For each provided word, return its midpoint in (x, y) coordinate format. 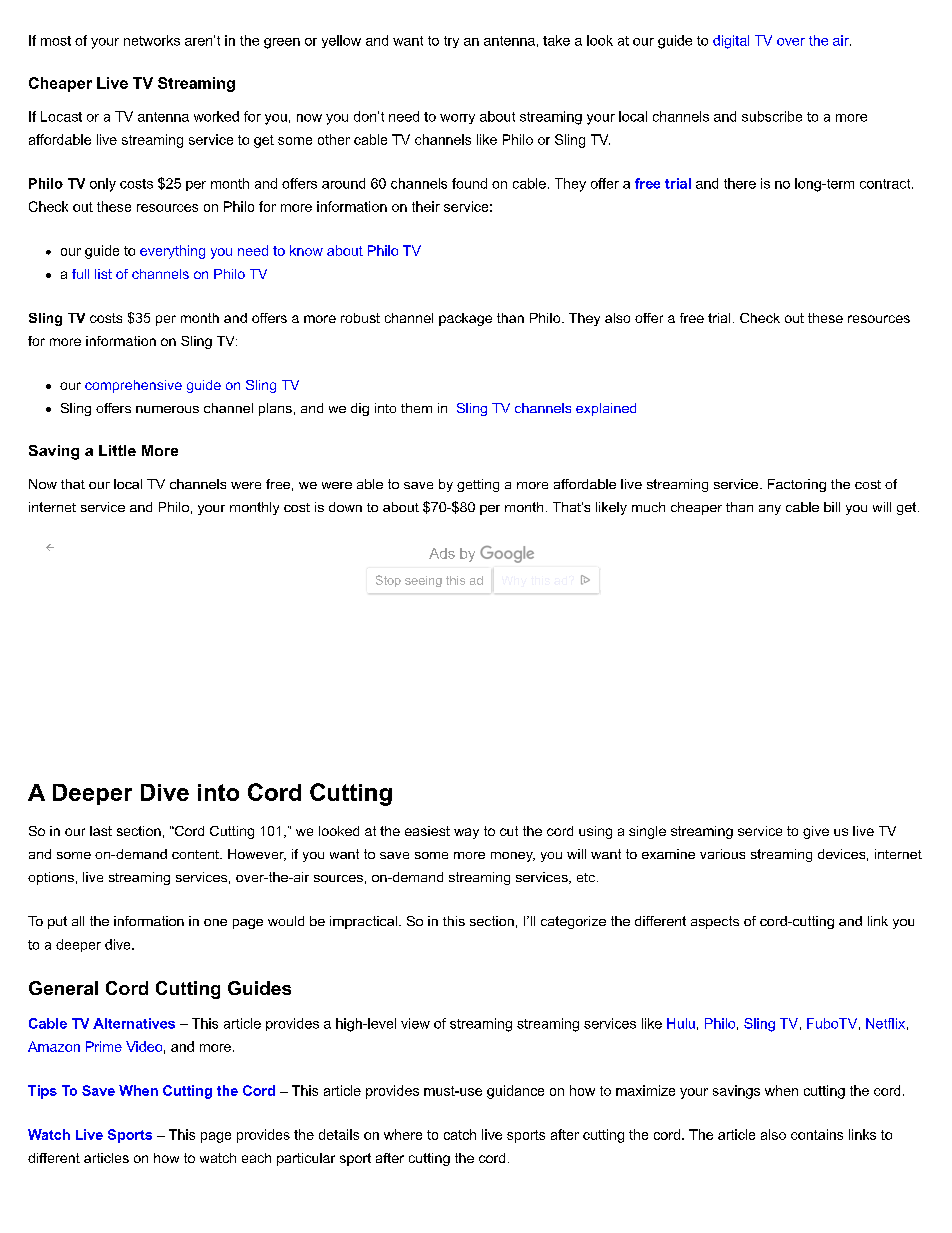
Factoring (797, 485)
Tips (42, 1092)
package (465, 319)
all (78, 921)
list (103, 274)
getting (478, 485)
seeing (423, 581)
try (451, 42)
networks (152, 40)
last (101, 831)
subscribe (772, 116)
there (740, 183)
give (816, 832)
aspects (715, 922)
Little (117, 450)
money (513, 857)
